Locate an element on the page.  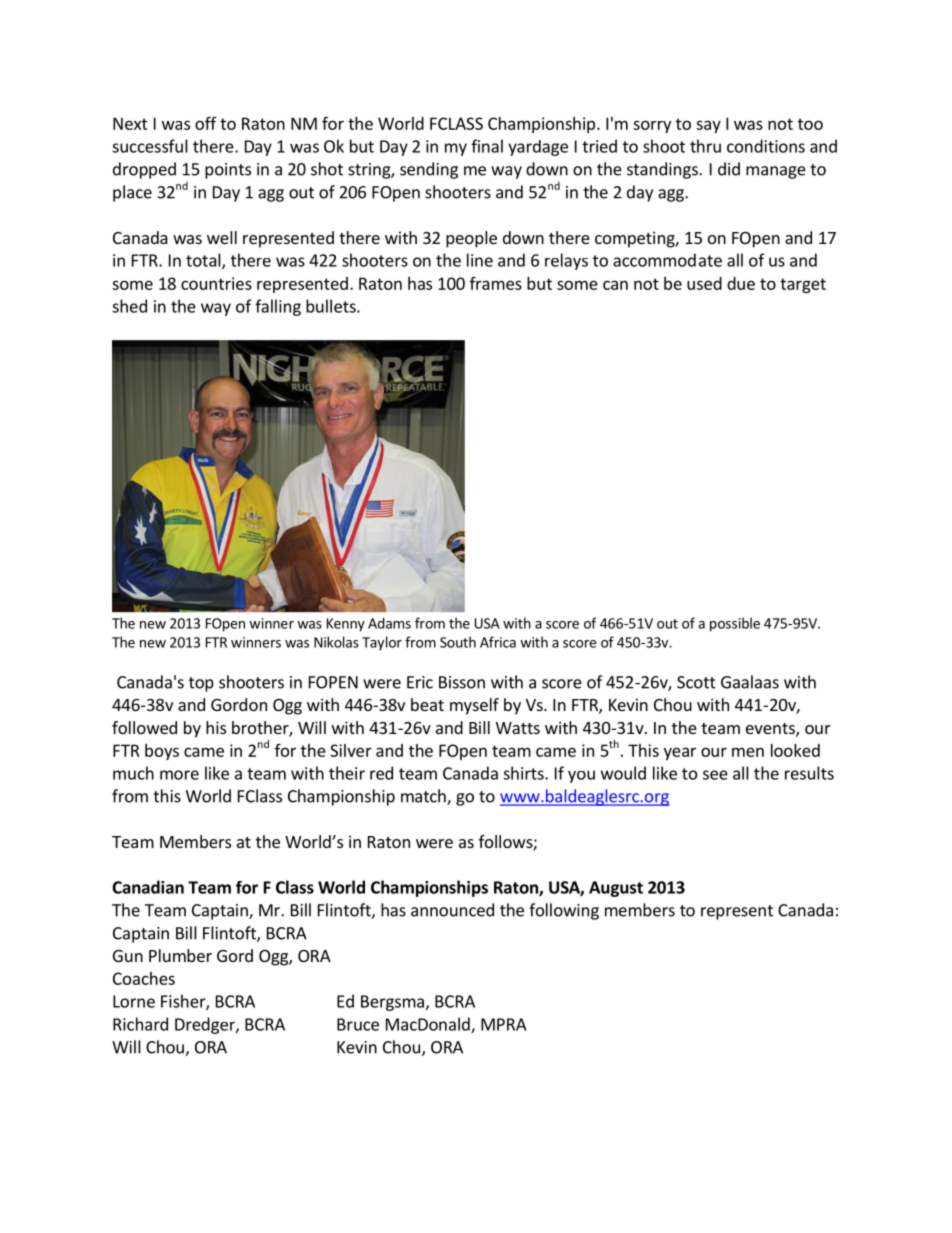
points is located at coordinates (228, 171).
